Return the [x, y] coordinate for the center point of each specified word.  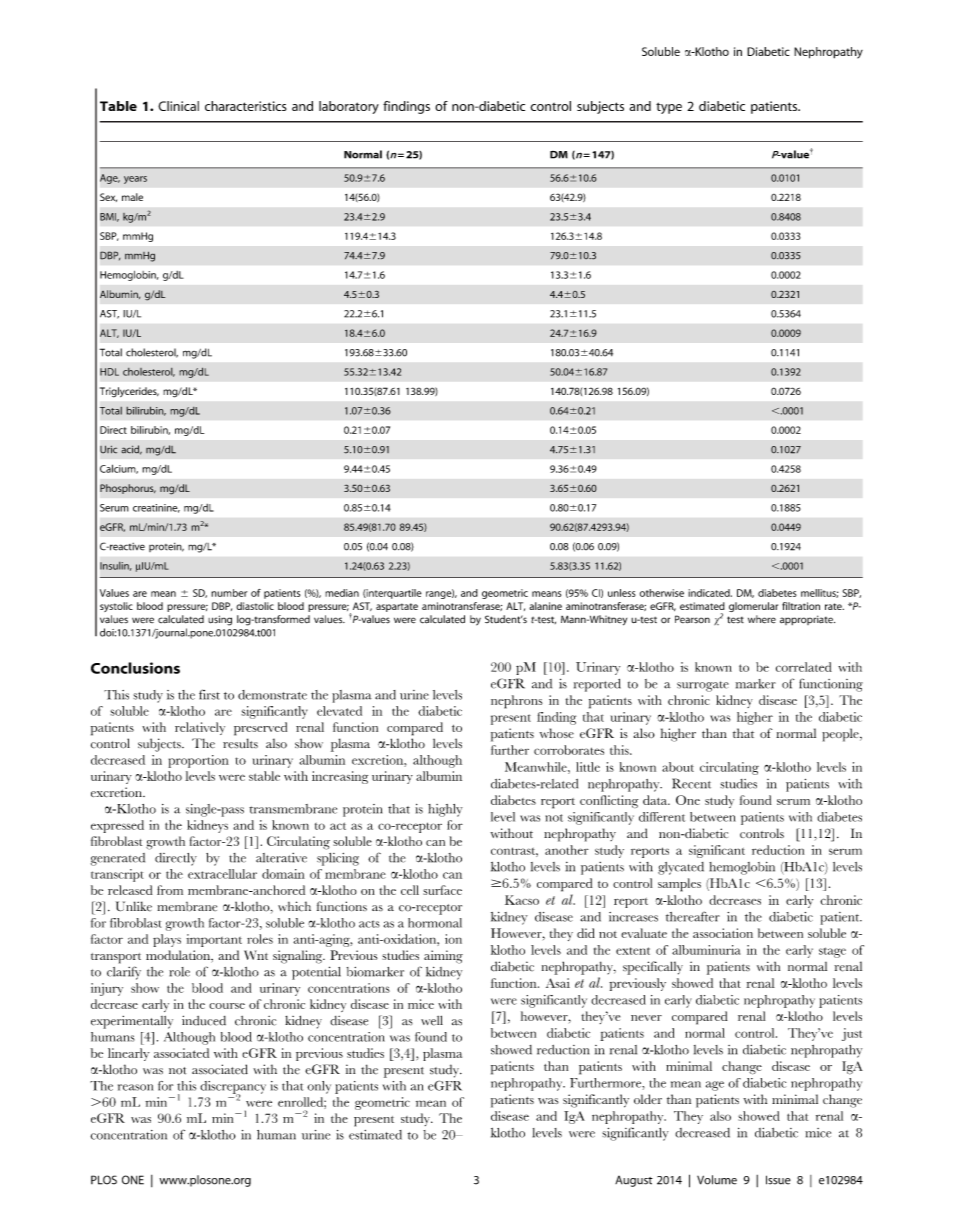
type [669, 108]
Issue [778, 1180]
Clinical [178, 106]
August [634, 1181]
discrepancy [233, 1088]
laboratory [349, 107]
